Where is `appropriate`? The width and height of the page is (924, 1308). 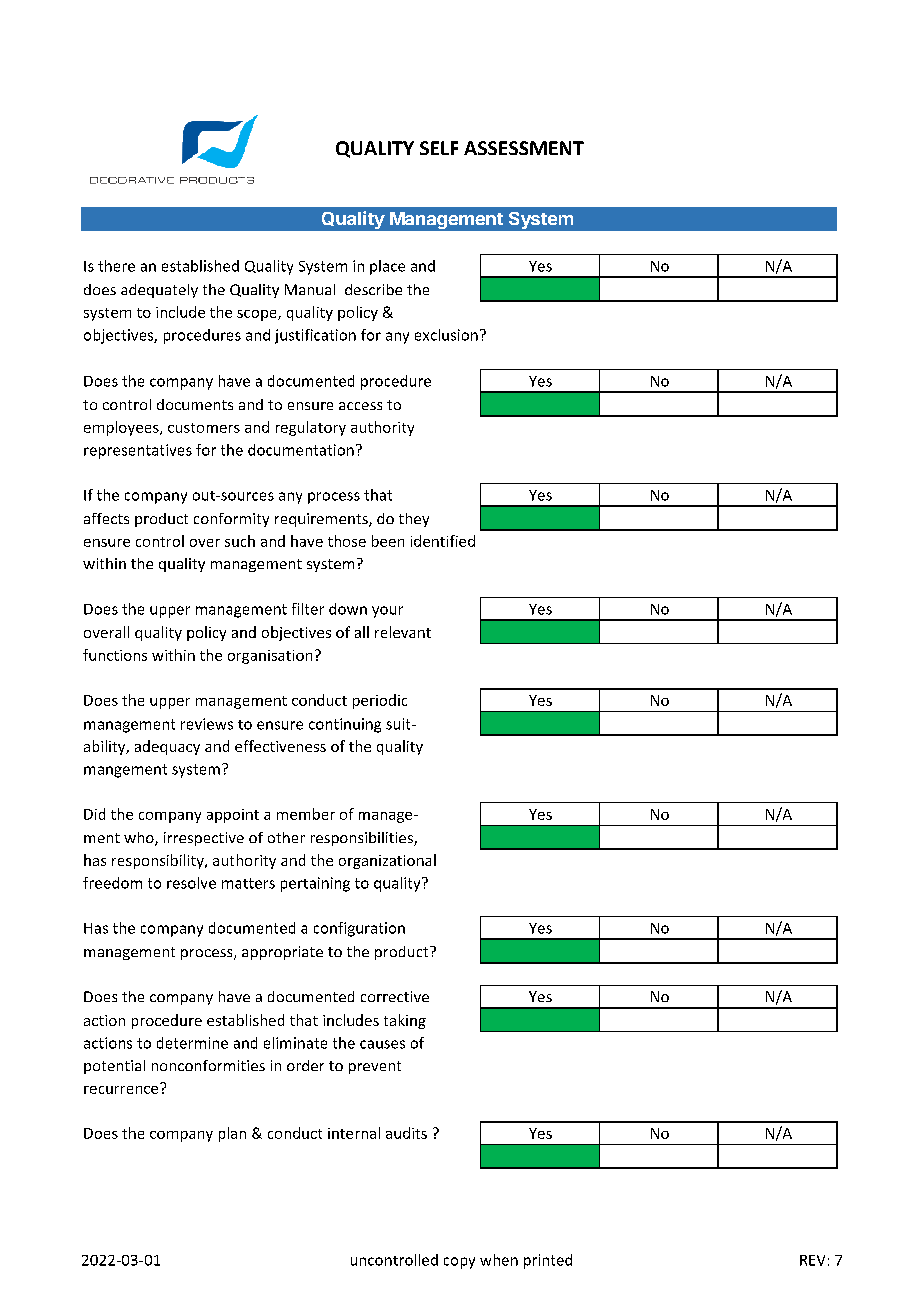 appropriate is located at coordinates (282, 953).
